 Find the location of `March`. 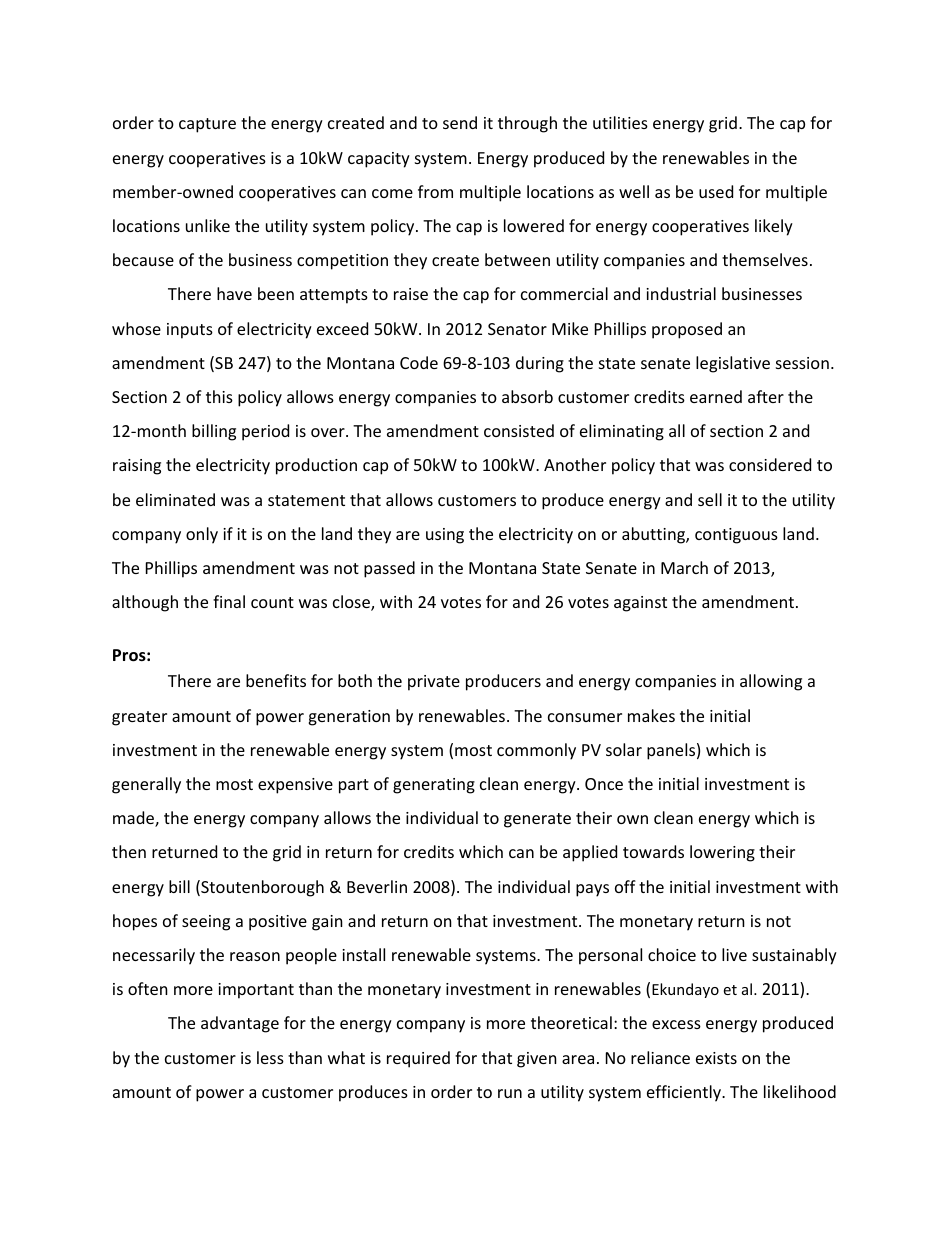

March is located at coordinates (684, 567).
